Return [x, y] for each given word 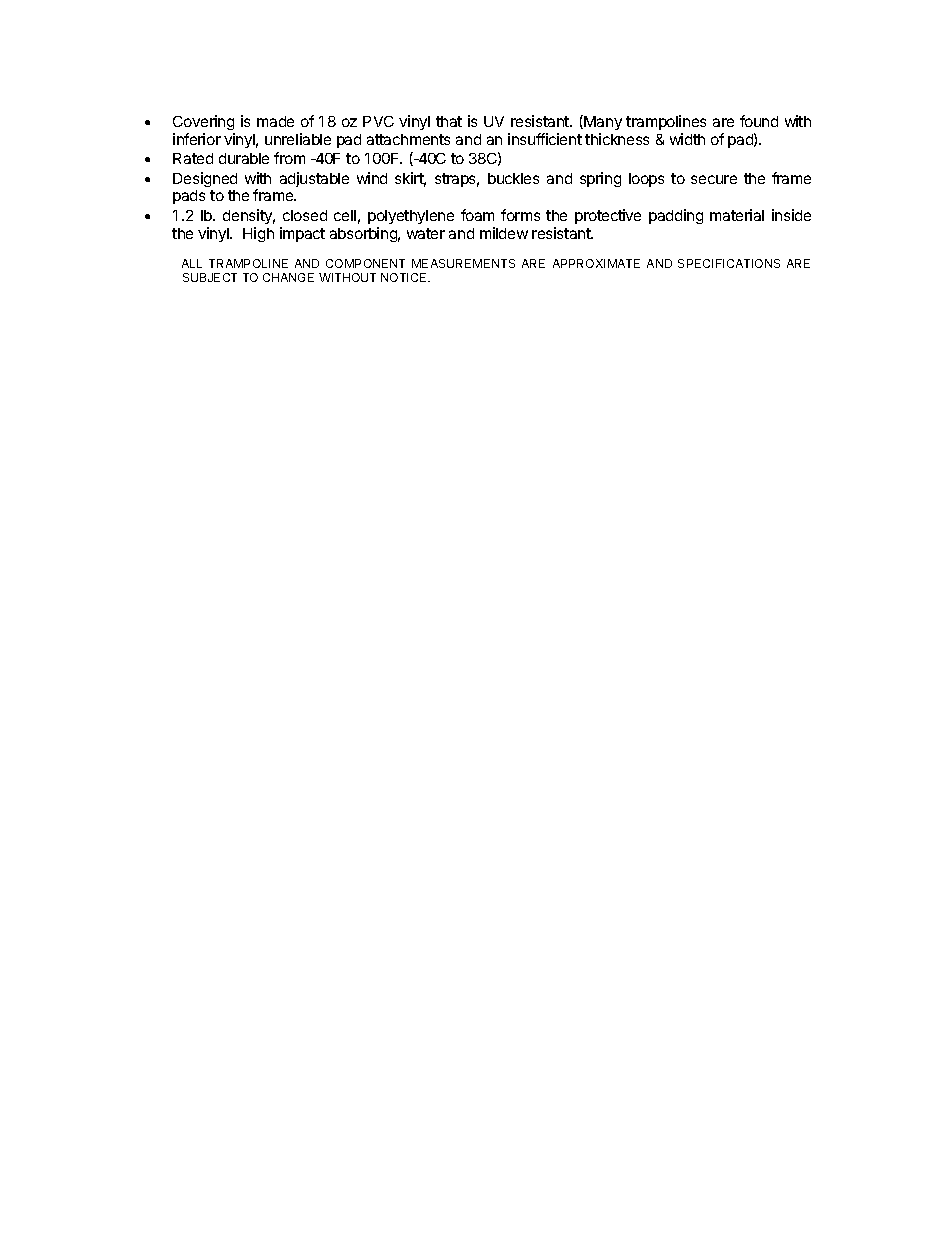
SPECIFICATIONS [729, 263]
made [275, 121]
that [449, 121]
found [759, 121]
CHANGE [288, 277]
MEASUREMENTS [463, 263]
